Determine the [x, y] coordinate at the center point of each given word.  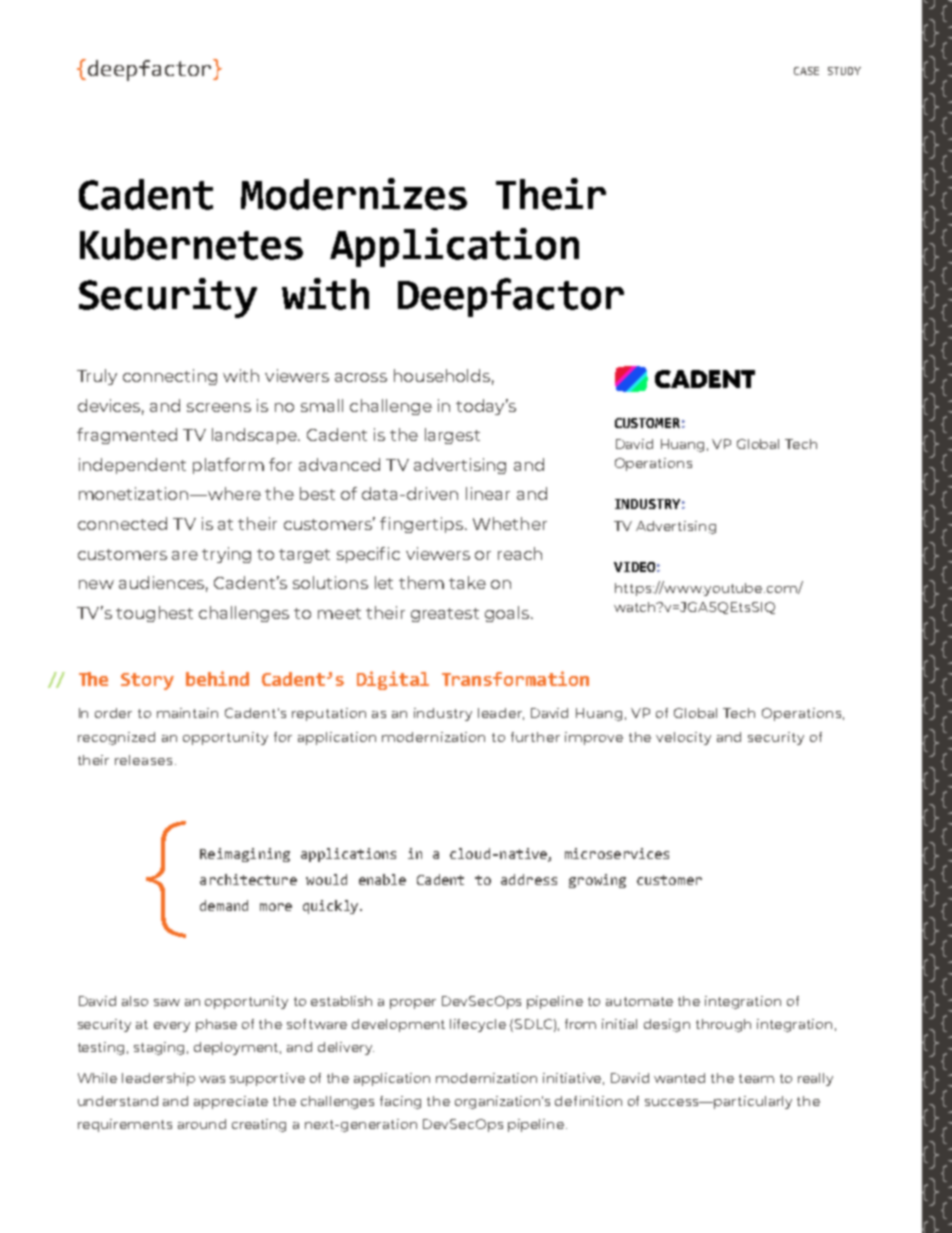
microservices [617, 853]
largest [452, 436]
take [467, 582]
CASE [806, 71]
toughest [154, 614]
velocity [683, 738]
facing [400, 1102]
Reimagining [245, 855]
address [529, 879]
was [212, 1079]
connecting [170, 377]
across [361, 377]
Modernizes [354, 194]
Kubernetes [191, 244]
